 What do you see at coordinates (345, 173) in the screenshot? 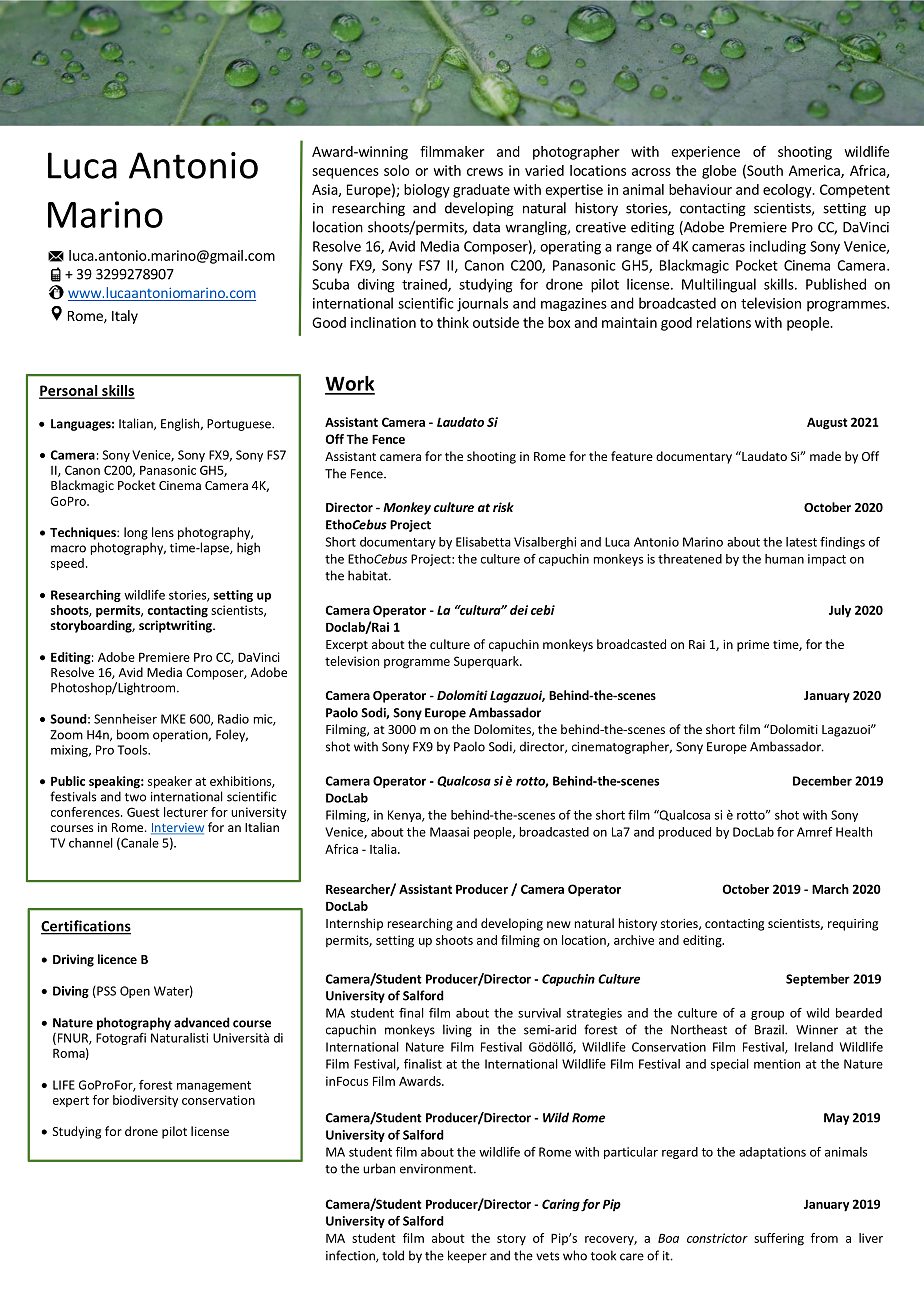
I see `sequences` at bounding box center [345, 173].
